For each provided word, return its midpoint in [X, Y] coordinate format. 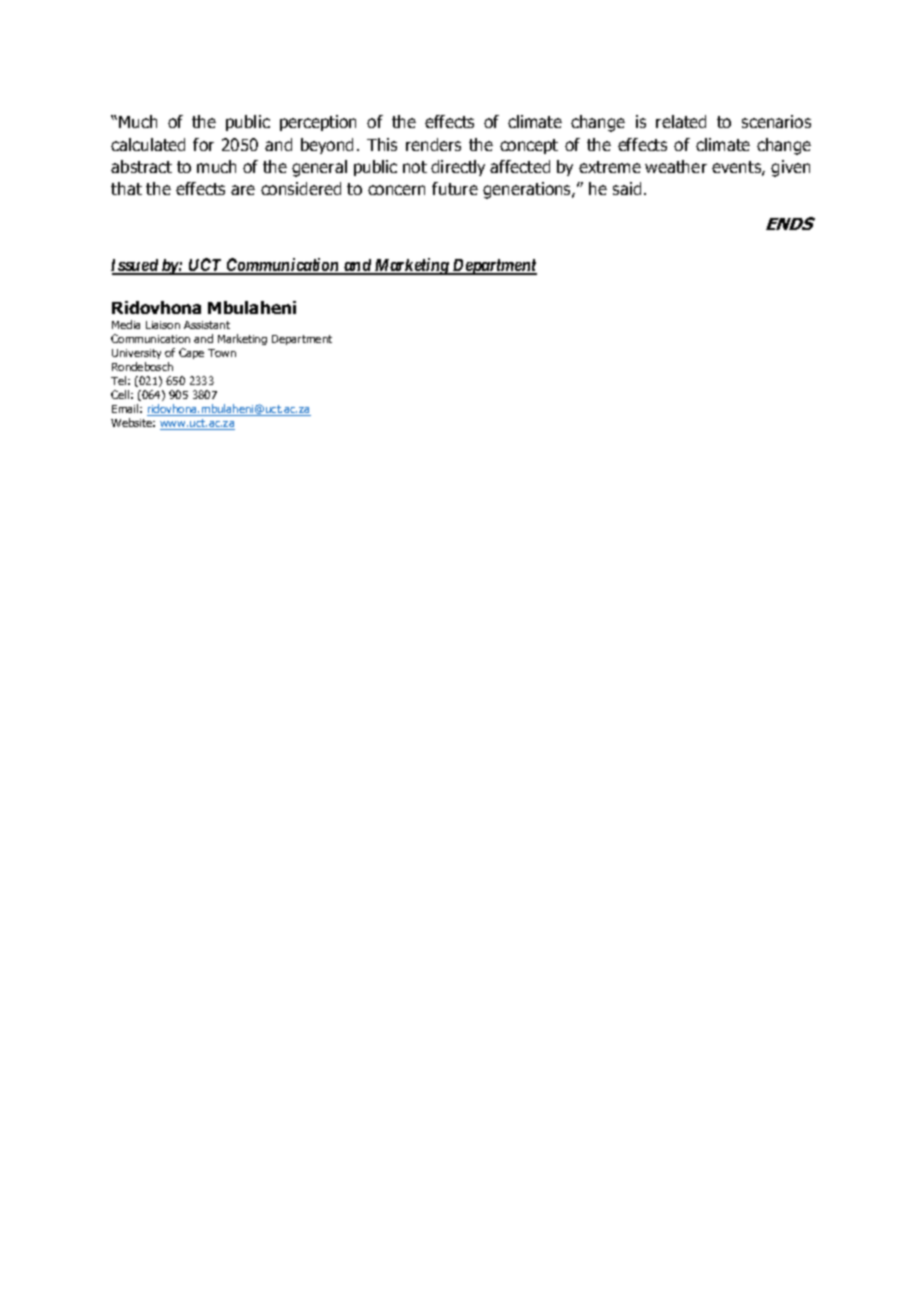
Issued [135, 266]
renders [433, 144]
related [681, 121]
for [203, 144]
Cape [191, 353]
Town [222, 353]
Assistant [207, 325]
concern [396, 190]
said [627, 188]
